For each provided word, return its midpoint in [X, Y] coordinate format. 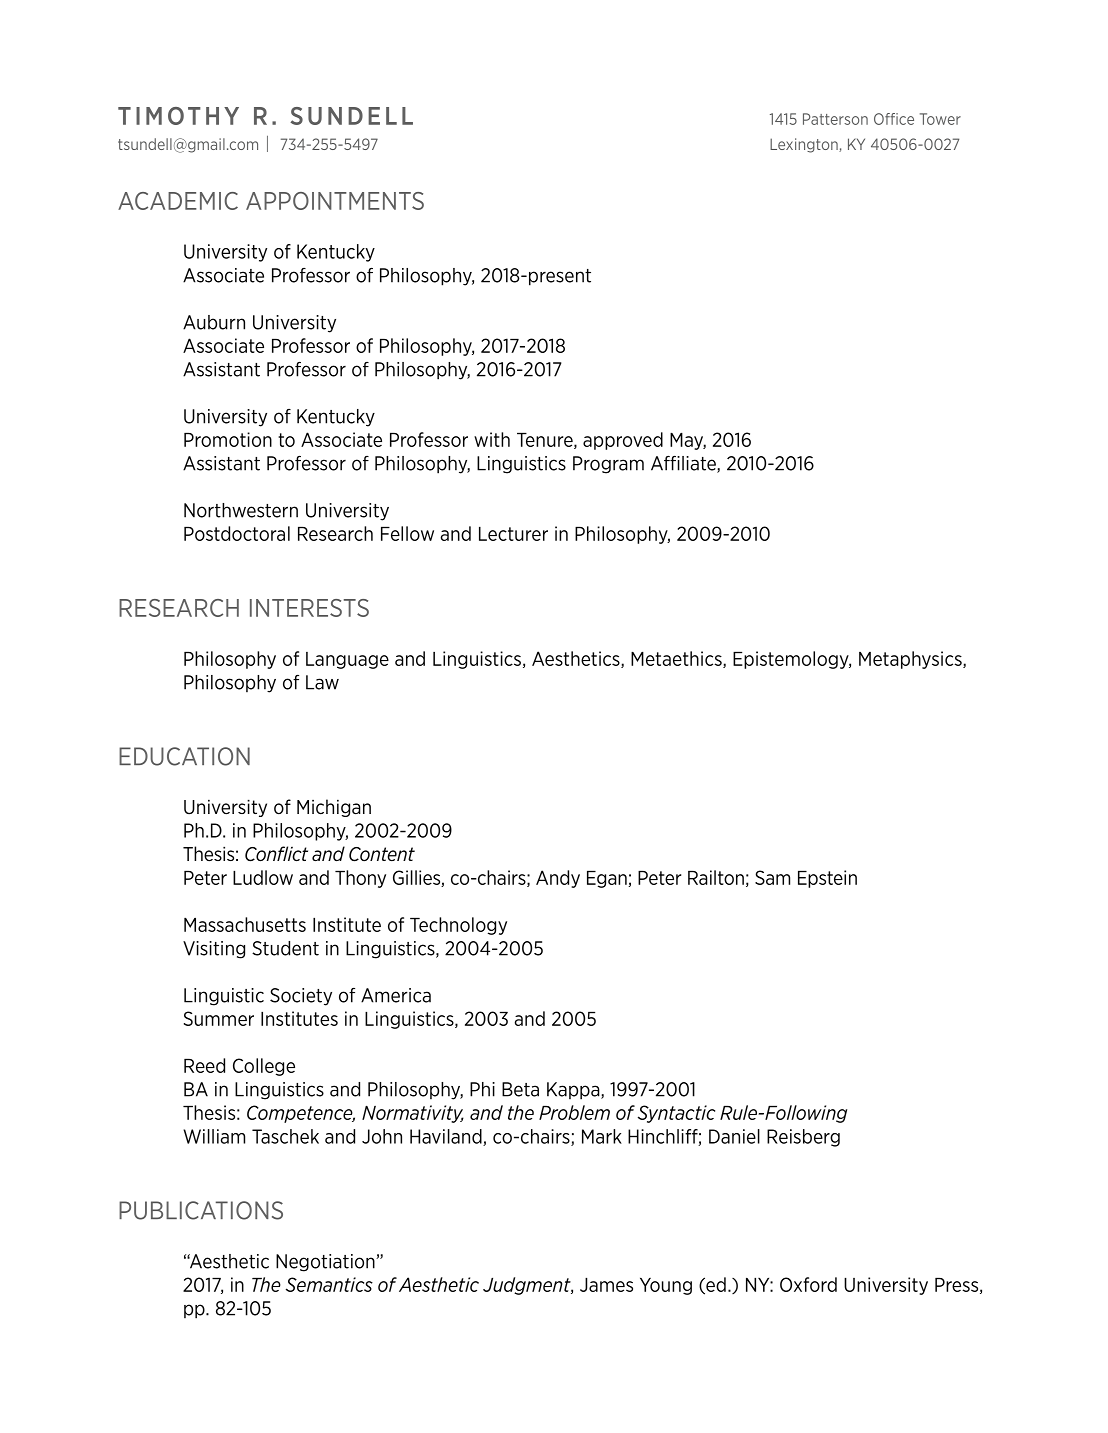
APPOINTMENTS [335, 201]
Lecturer [513, 534]
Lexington [805, 145]
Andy [558, 879]
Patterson [835, 119]
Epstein [827, 879]
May [688, 441]
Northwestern [241, 510]
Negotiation [326, 1263]
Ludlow [263, 877]
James [606, 1285]
